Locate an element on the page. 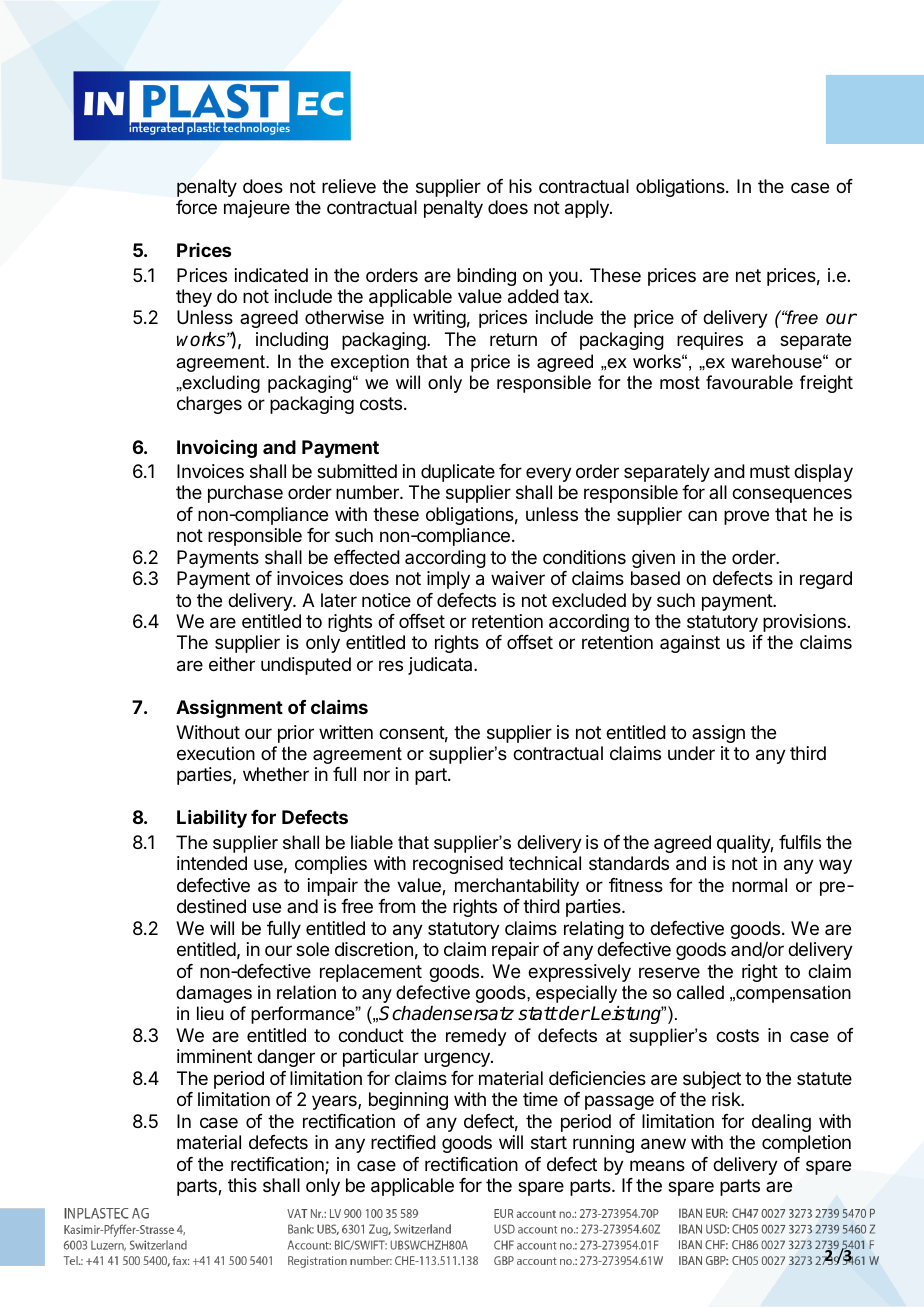 Image resolution: width=924 pixels, height=1308 pixels. majeure is located at coordinates (257, 209).
